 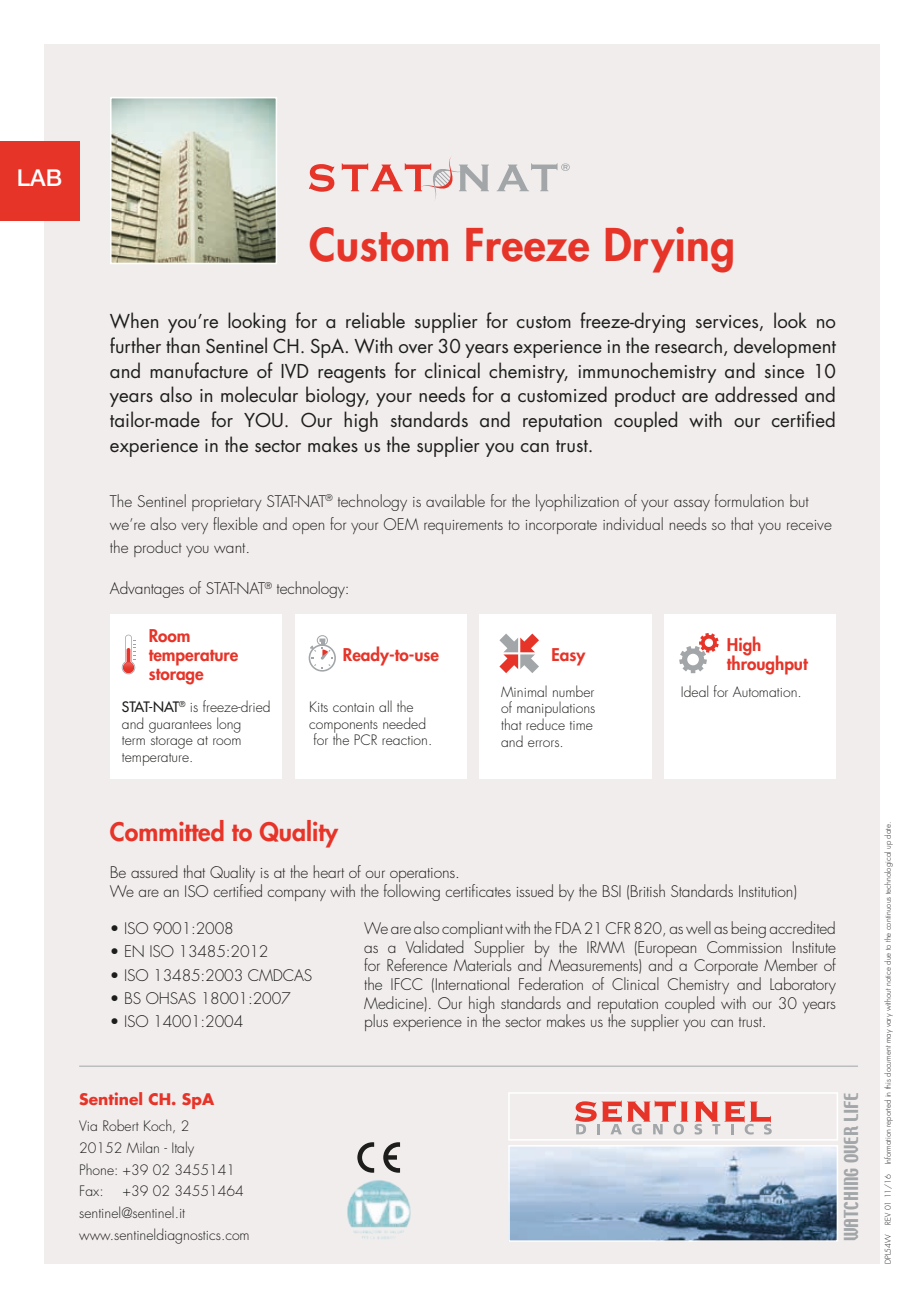 I want to click on assured, so click(x=154, y=871).
